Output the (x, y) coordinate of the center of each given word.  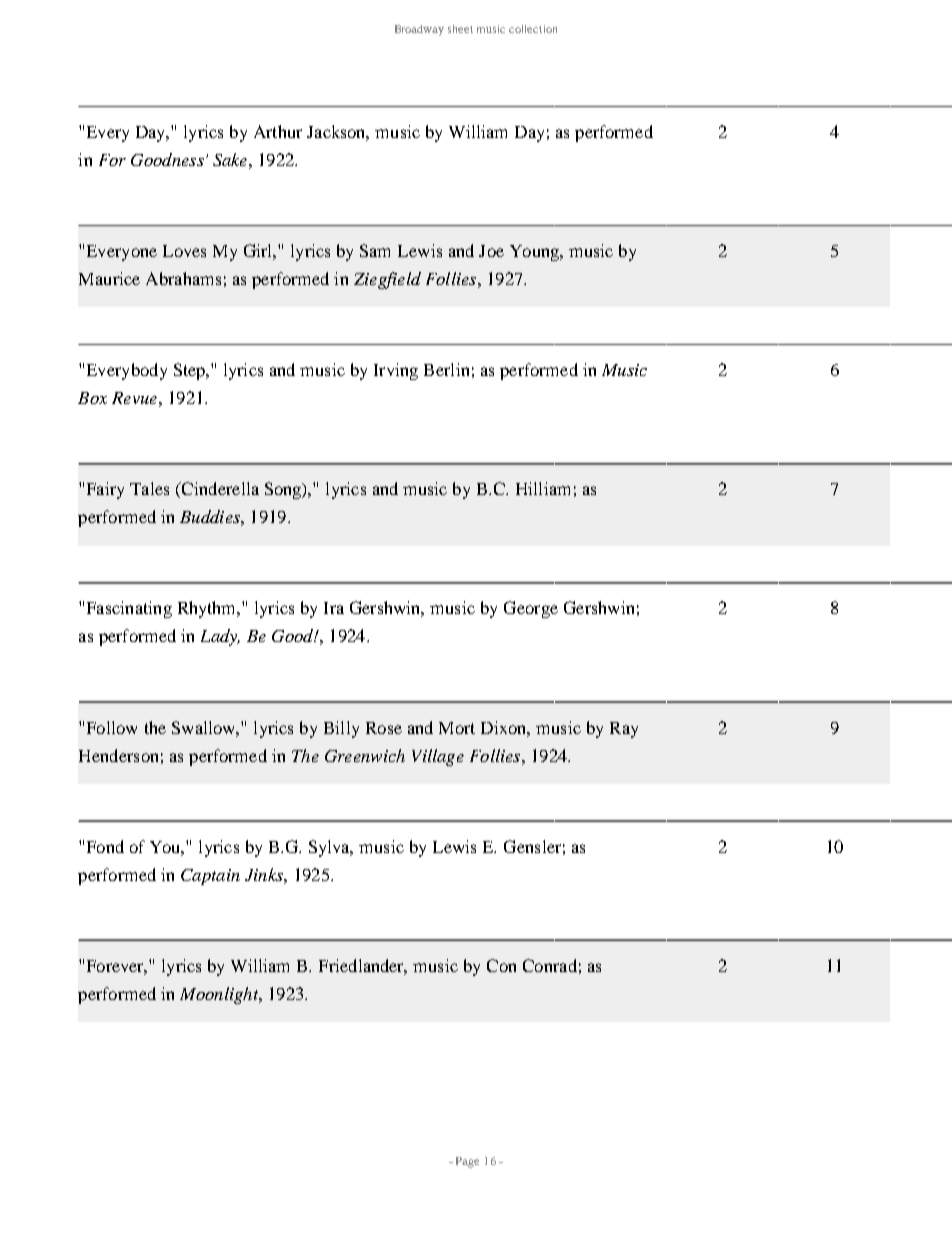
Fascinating (129, 609)
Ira (334, 608)
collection (533, 29)
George (531, 609)
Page (467, 1162)
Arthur (278, 131)
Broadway (419, 30)
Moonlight (220, 995)
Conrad (550, 965)
